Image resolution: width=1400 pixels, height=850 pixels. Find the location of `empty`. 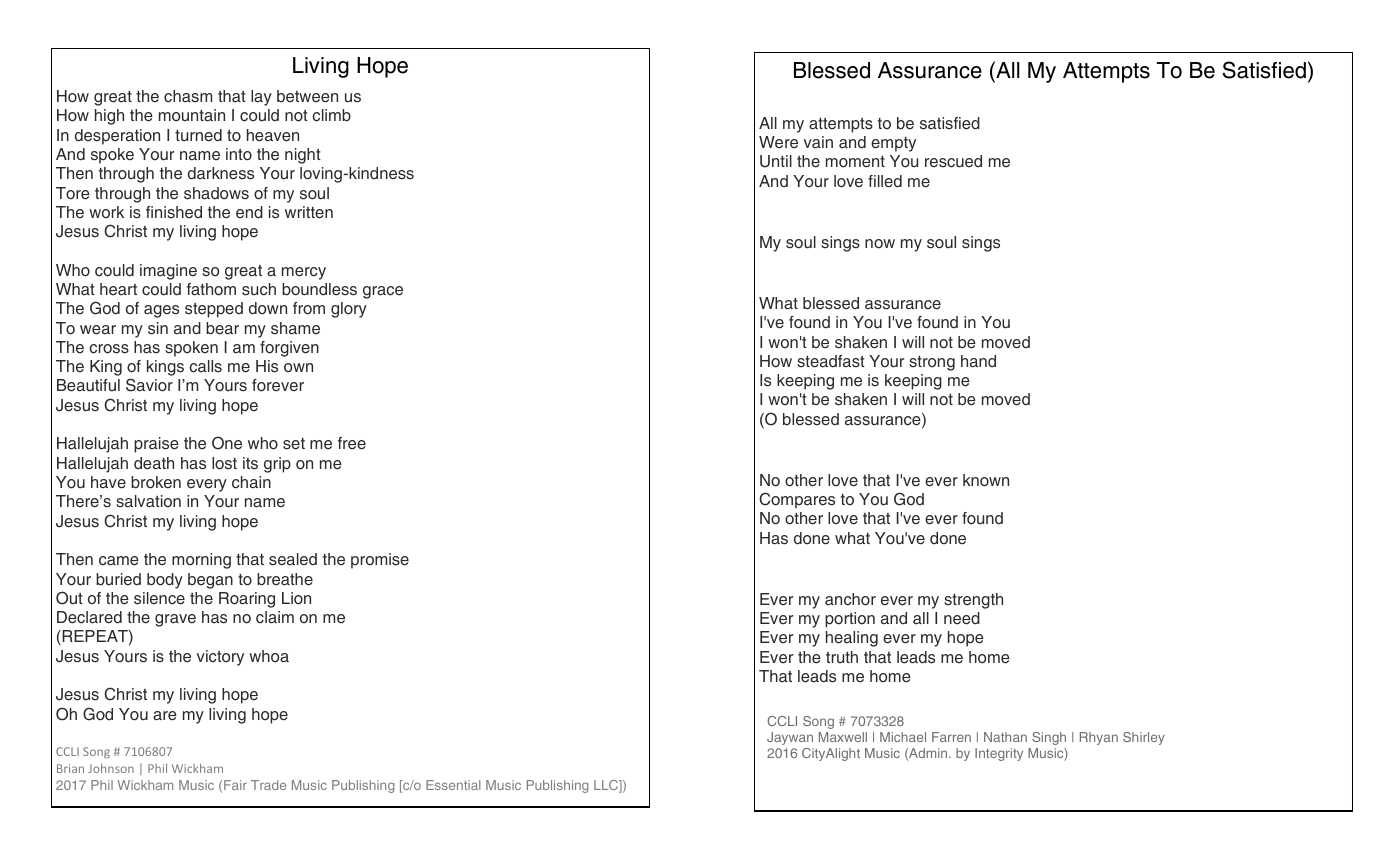

empty is located at coordinates (893, 144).
